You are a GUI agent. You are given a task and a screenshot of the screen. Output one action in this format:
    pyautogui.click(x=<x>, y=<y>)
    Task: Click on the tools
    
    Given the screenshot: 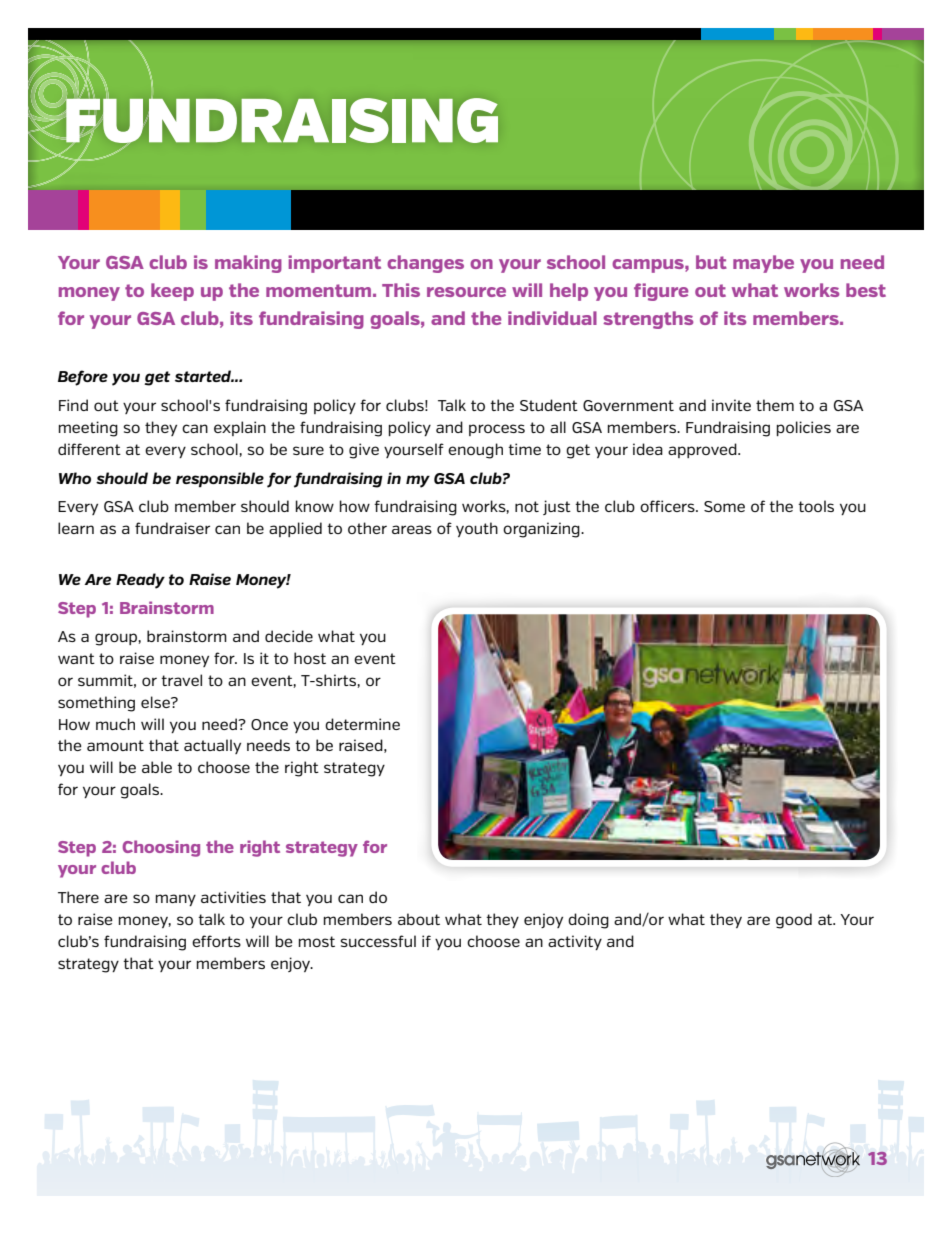 What is the action you would take?
    pyautogui.click(x=816, y=506)
